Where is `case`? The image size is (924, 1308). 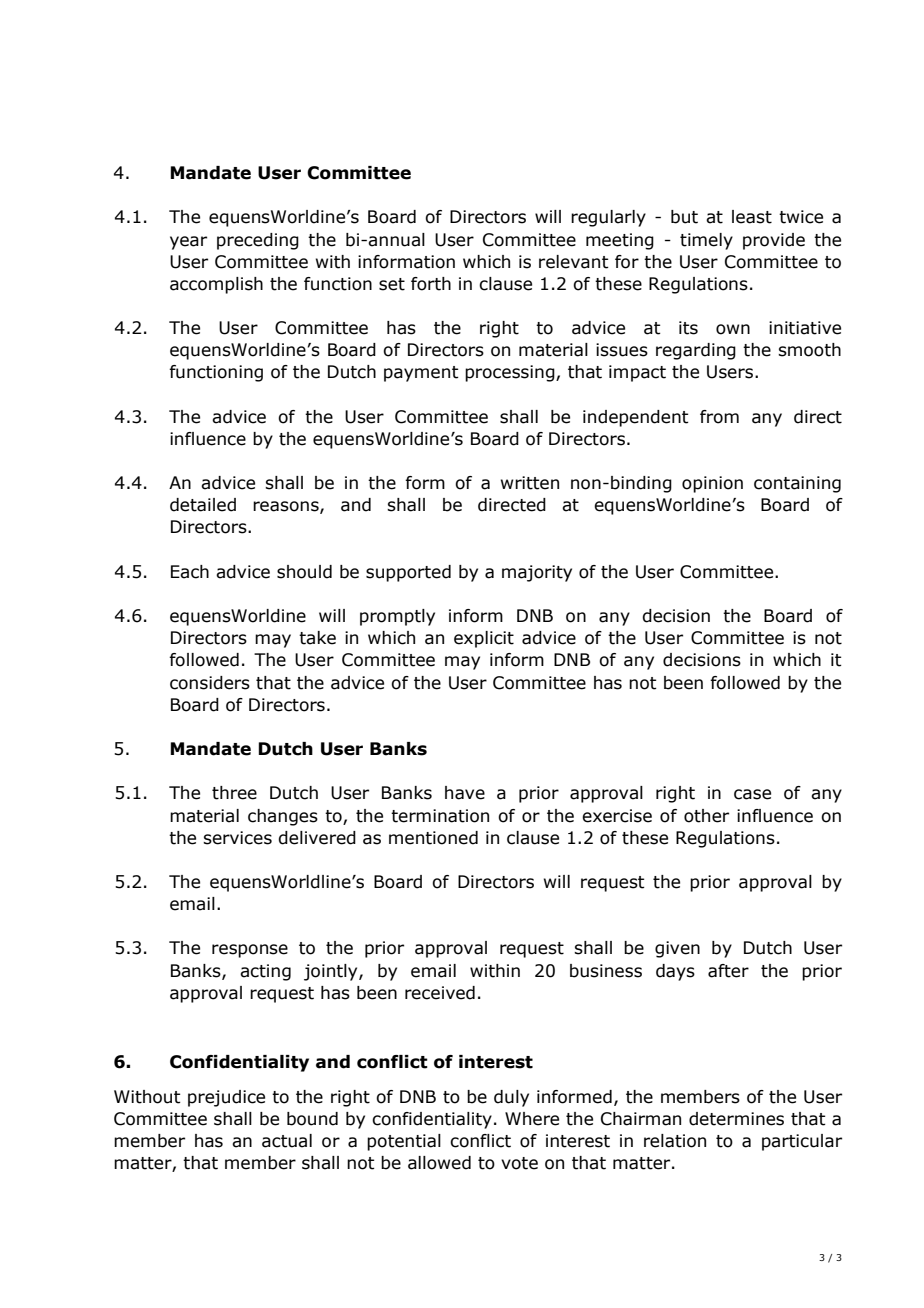
case is located at coordinates (752, 794).
